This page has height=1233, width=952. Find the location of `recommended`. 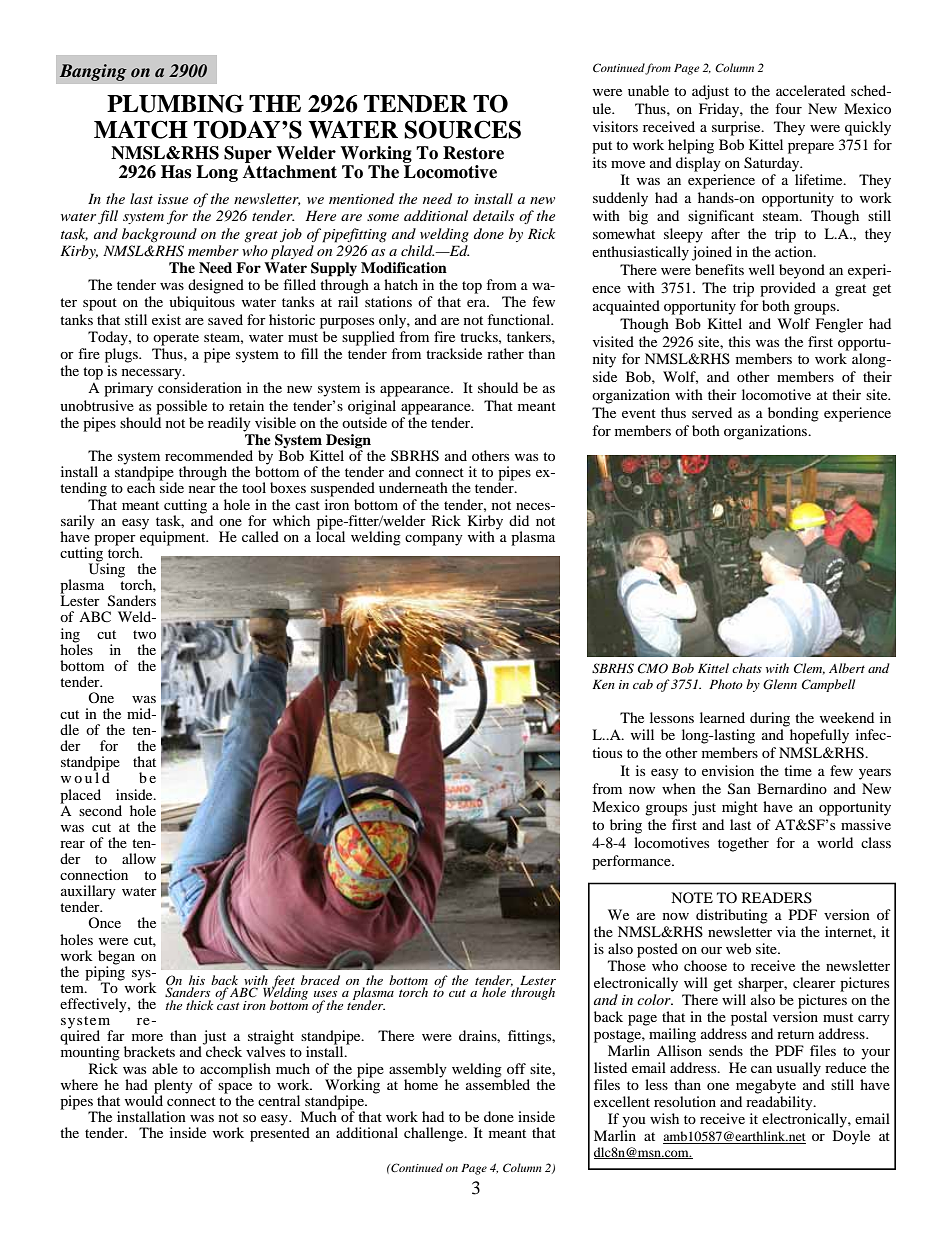

recommended is located at coordinates (209, 455).
